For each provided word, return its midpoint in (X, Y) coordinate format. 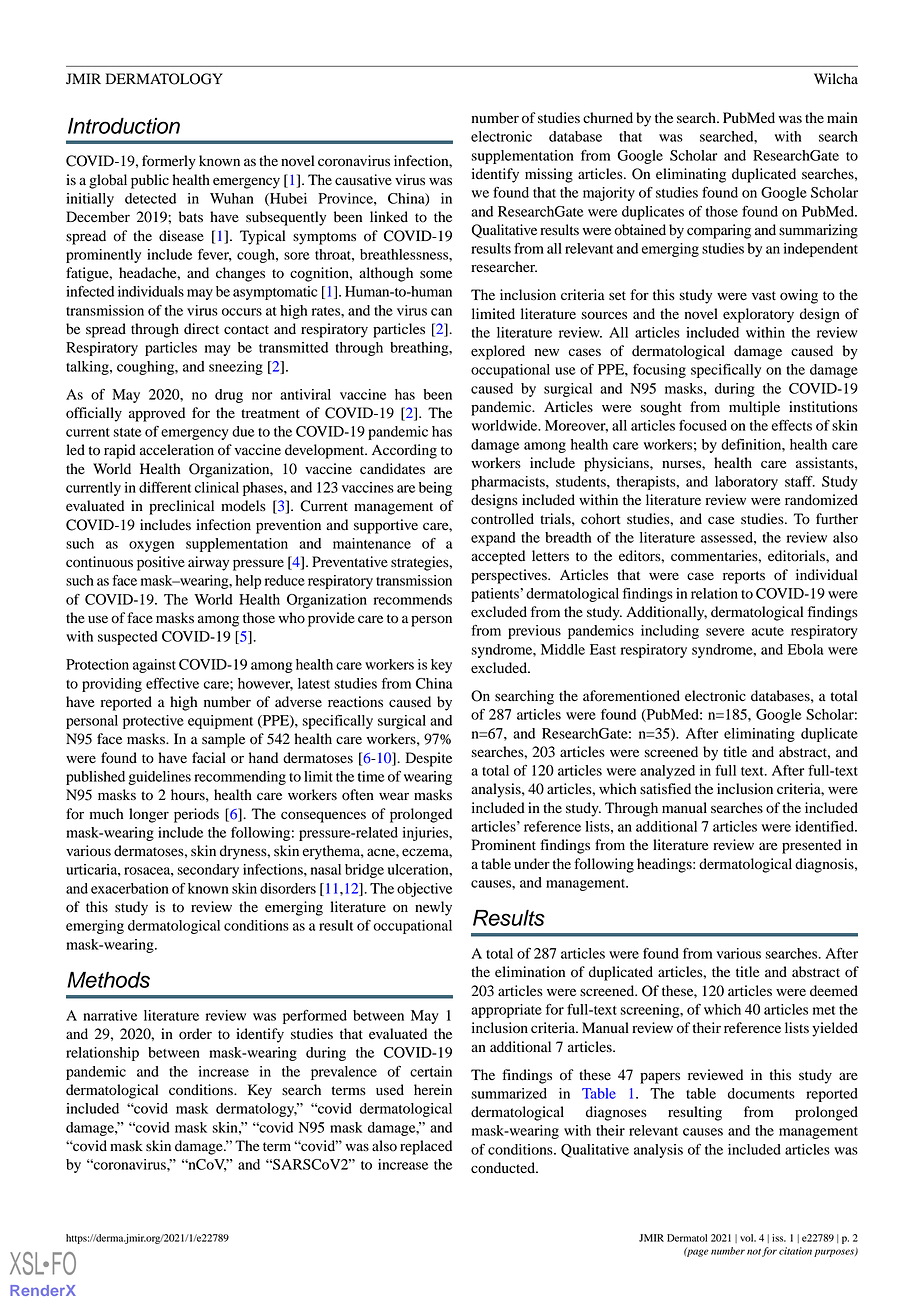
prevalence (344, 1073)
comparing (719, 231)
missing (549, 175)
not (754, 1252)
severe (725, 632)
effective (172, 683)
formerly (169, 162)
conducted (504, 1168)
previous (534, 632)
